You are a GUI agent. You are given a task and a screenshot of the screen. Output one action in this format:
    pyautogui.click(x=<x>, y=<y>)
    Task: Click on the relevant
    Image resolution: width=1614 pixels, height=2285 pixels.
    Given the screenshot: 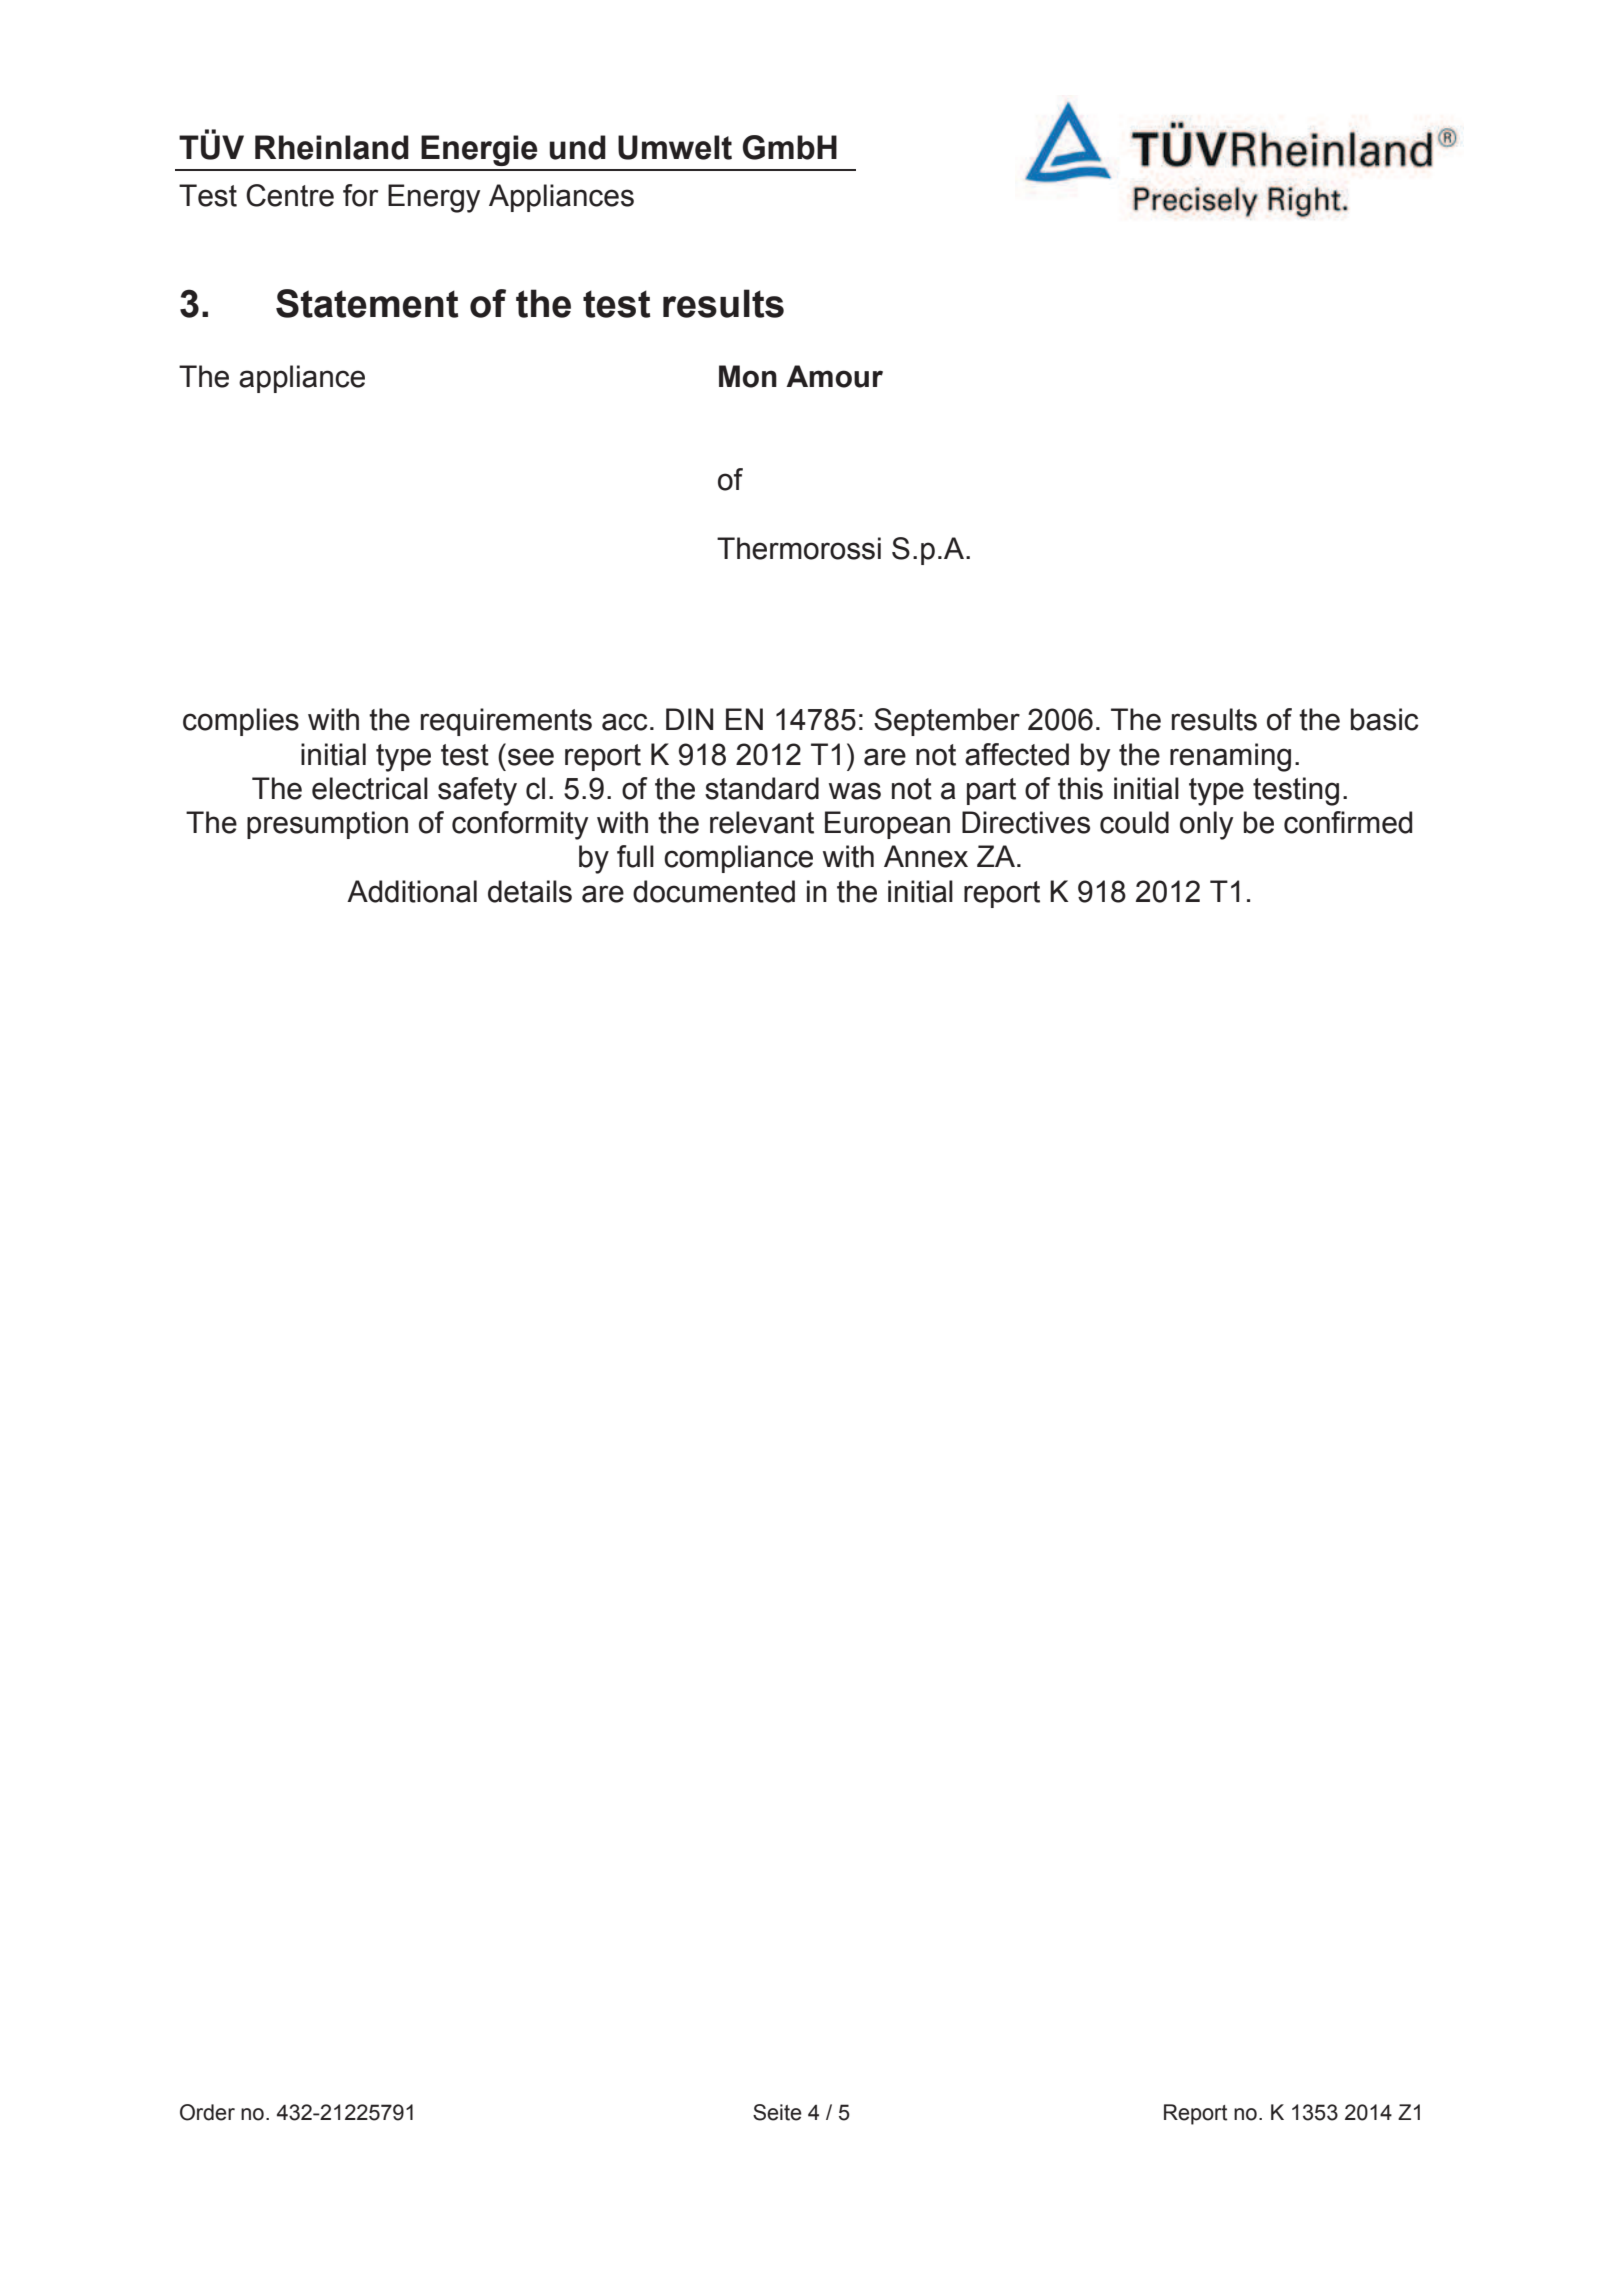 What is the action you would take?
    pyautogui.click(x=762, y=822)
